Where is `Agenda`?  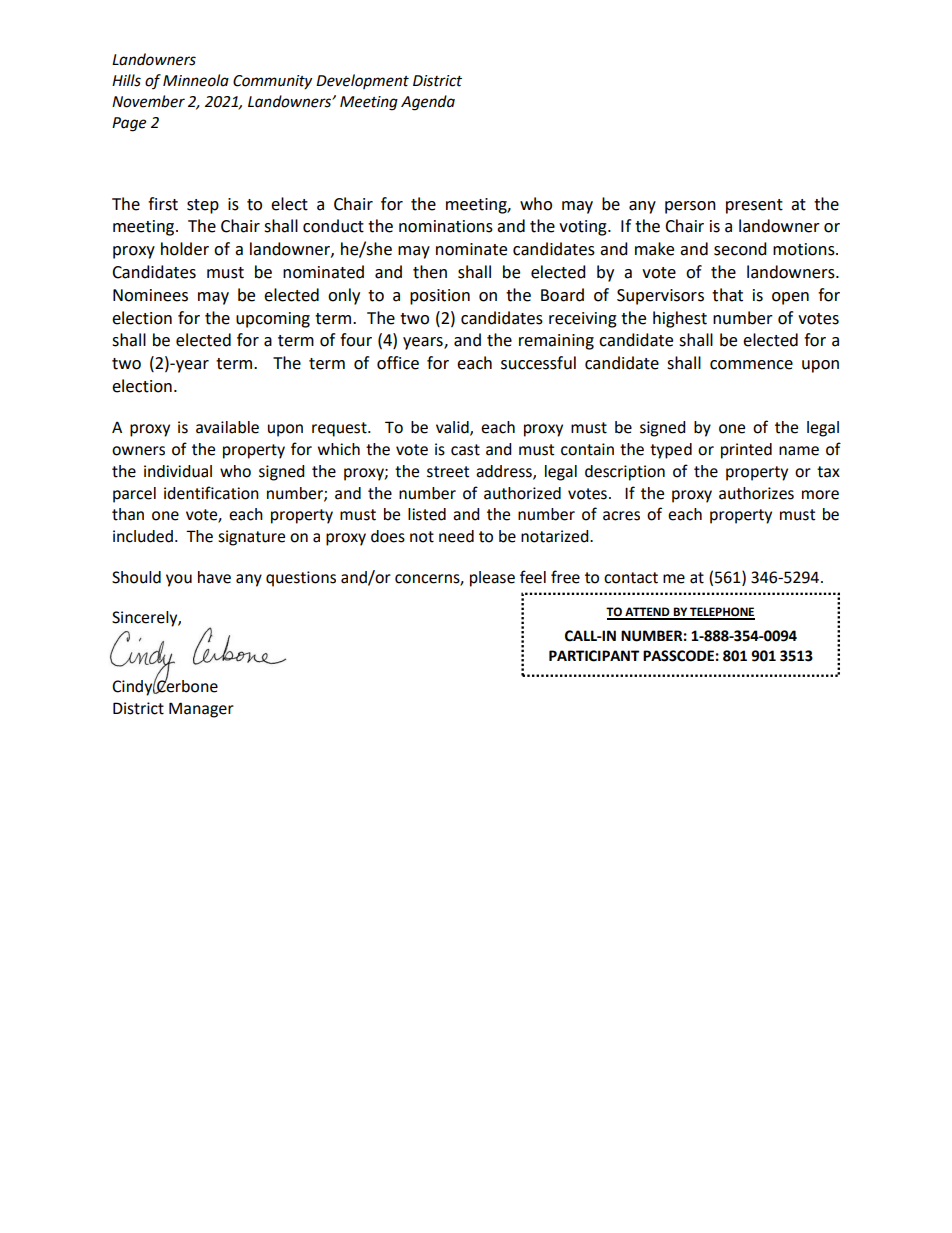 Agenda is located at coordinates (428, 103).
